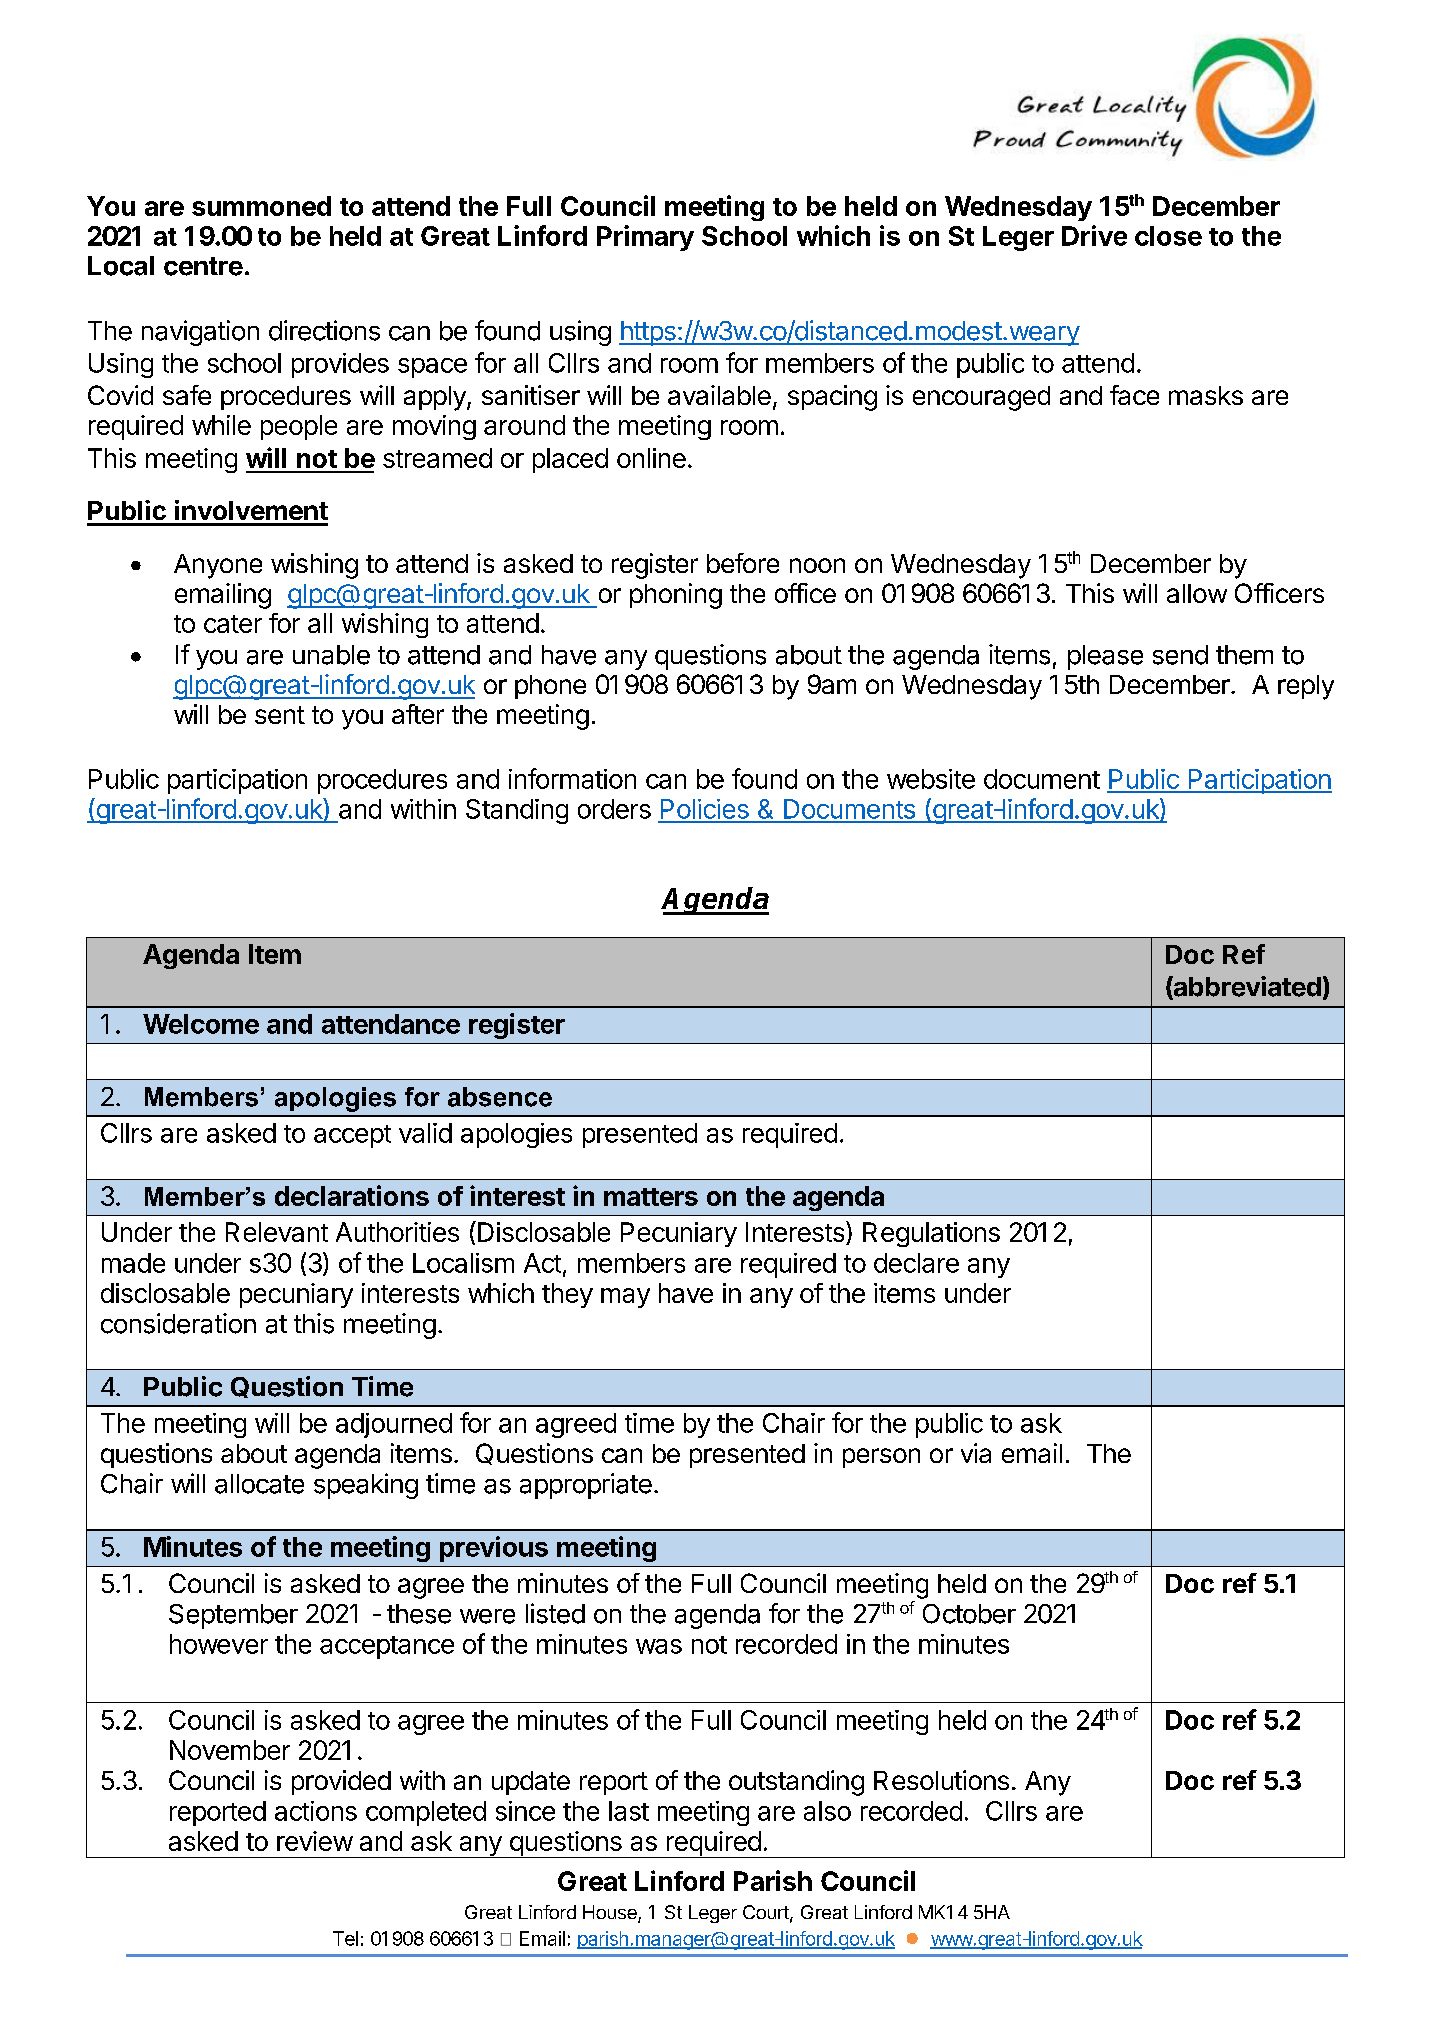  What do you see at coordinates (1168, 236) in the image?
I see `close` at bounding box center [1168, 236].
